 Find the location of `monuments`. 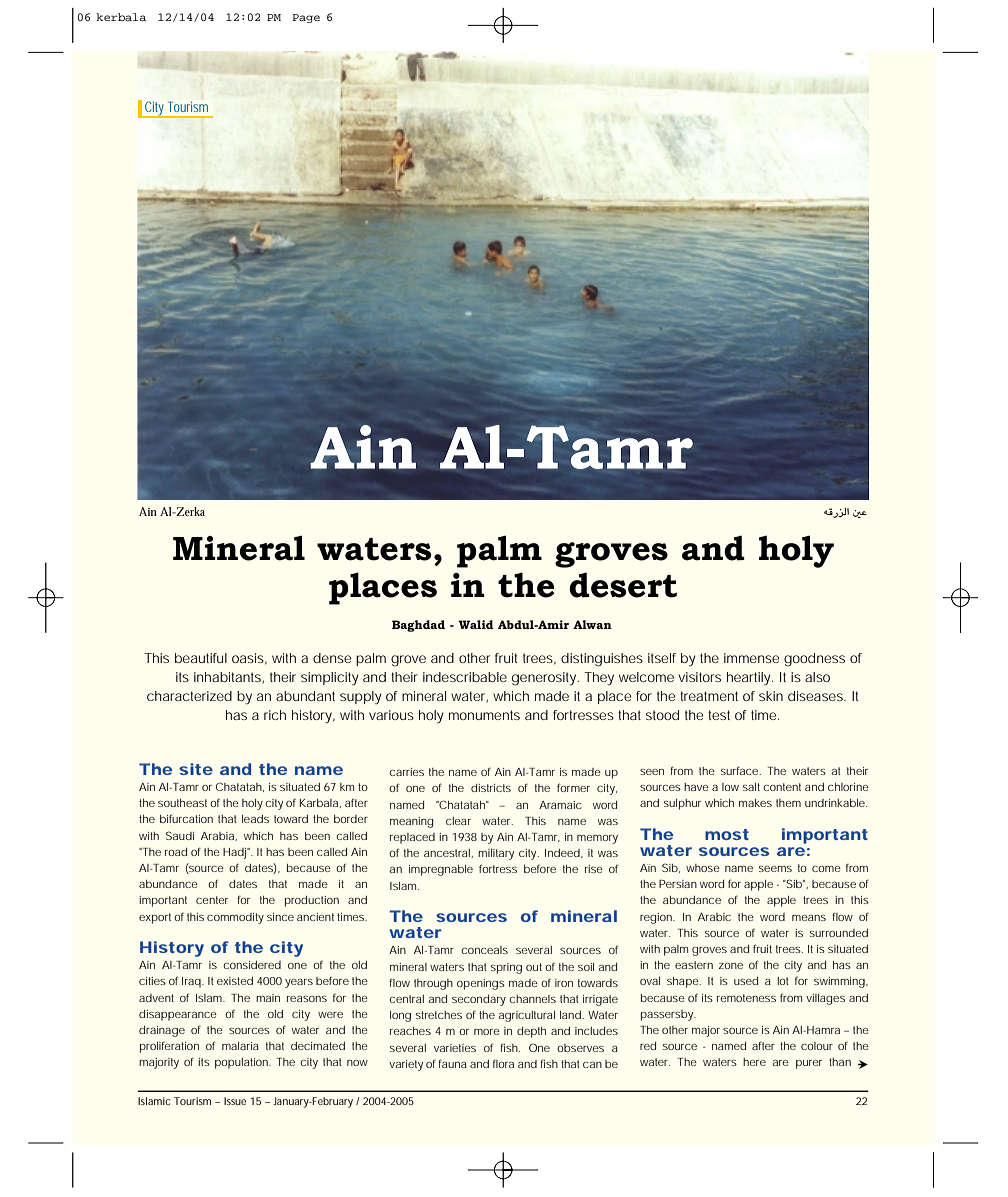

monuments is located at coordinates (484, 715).
